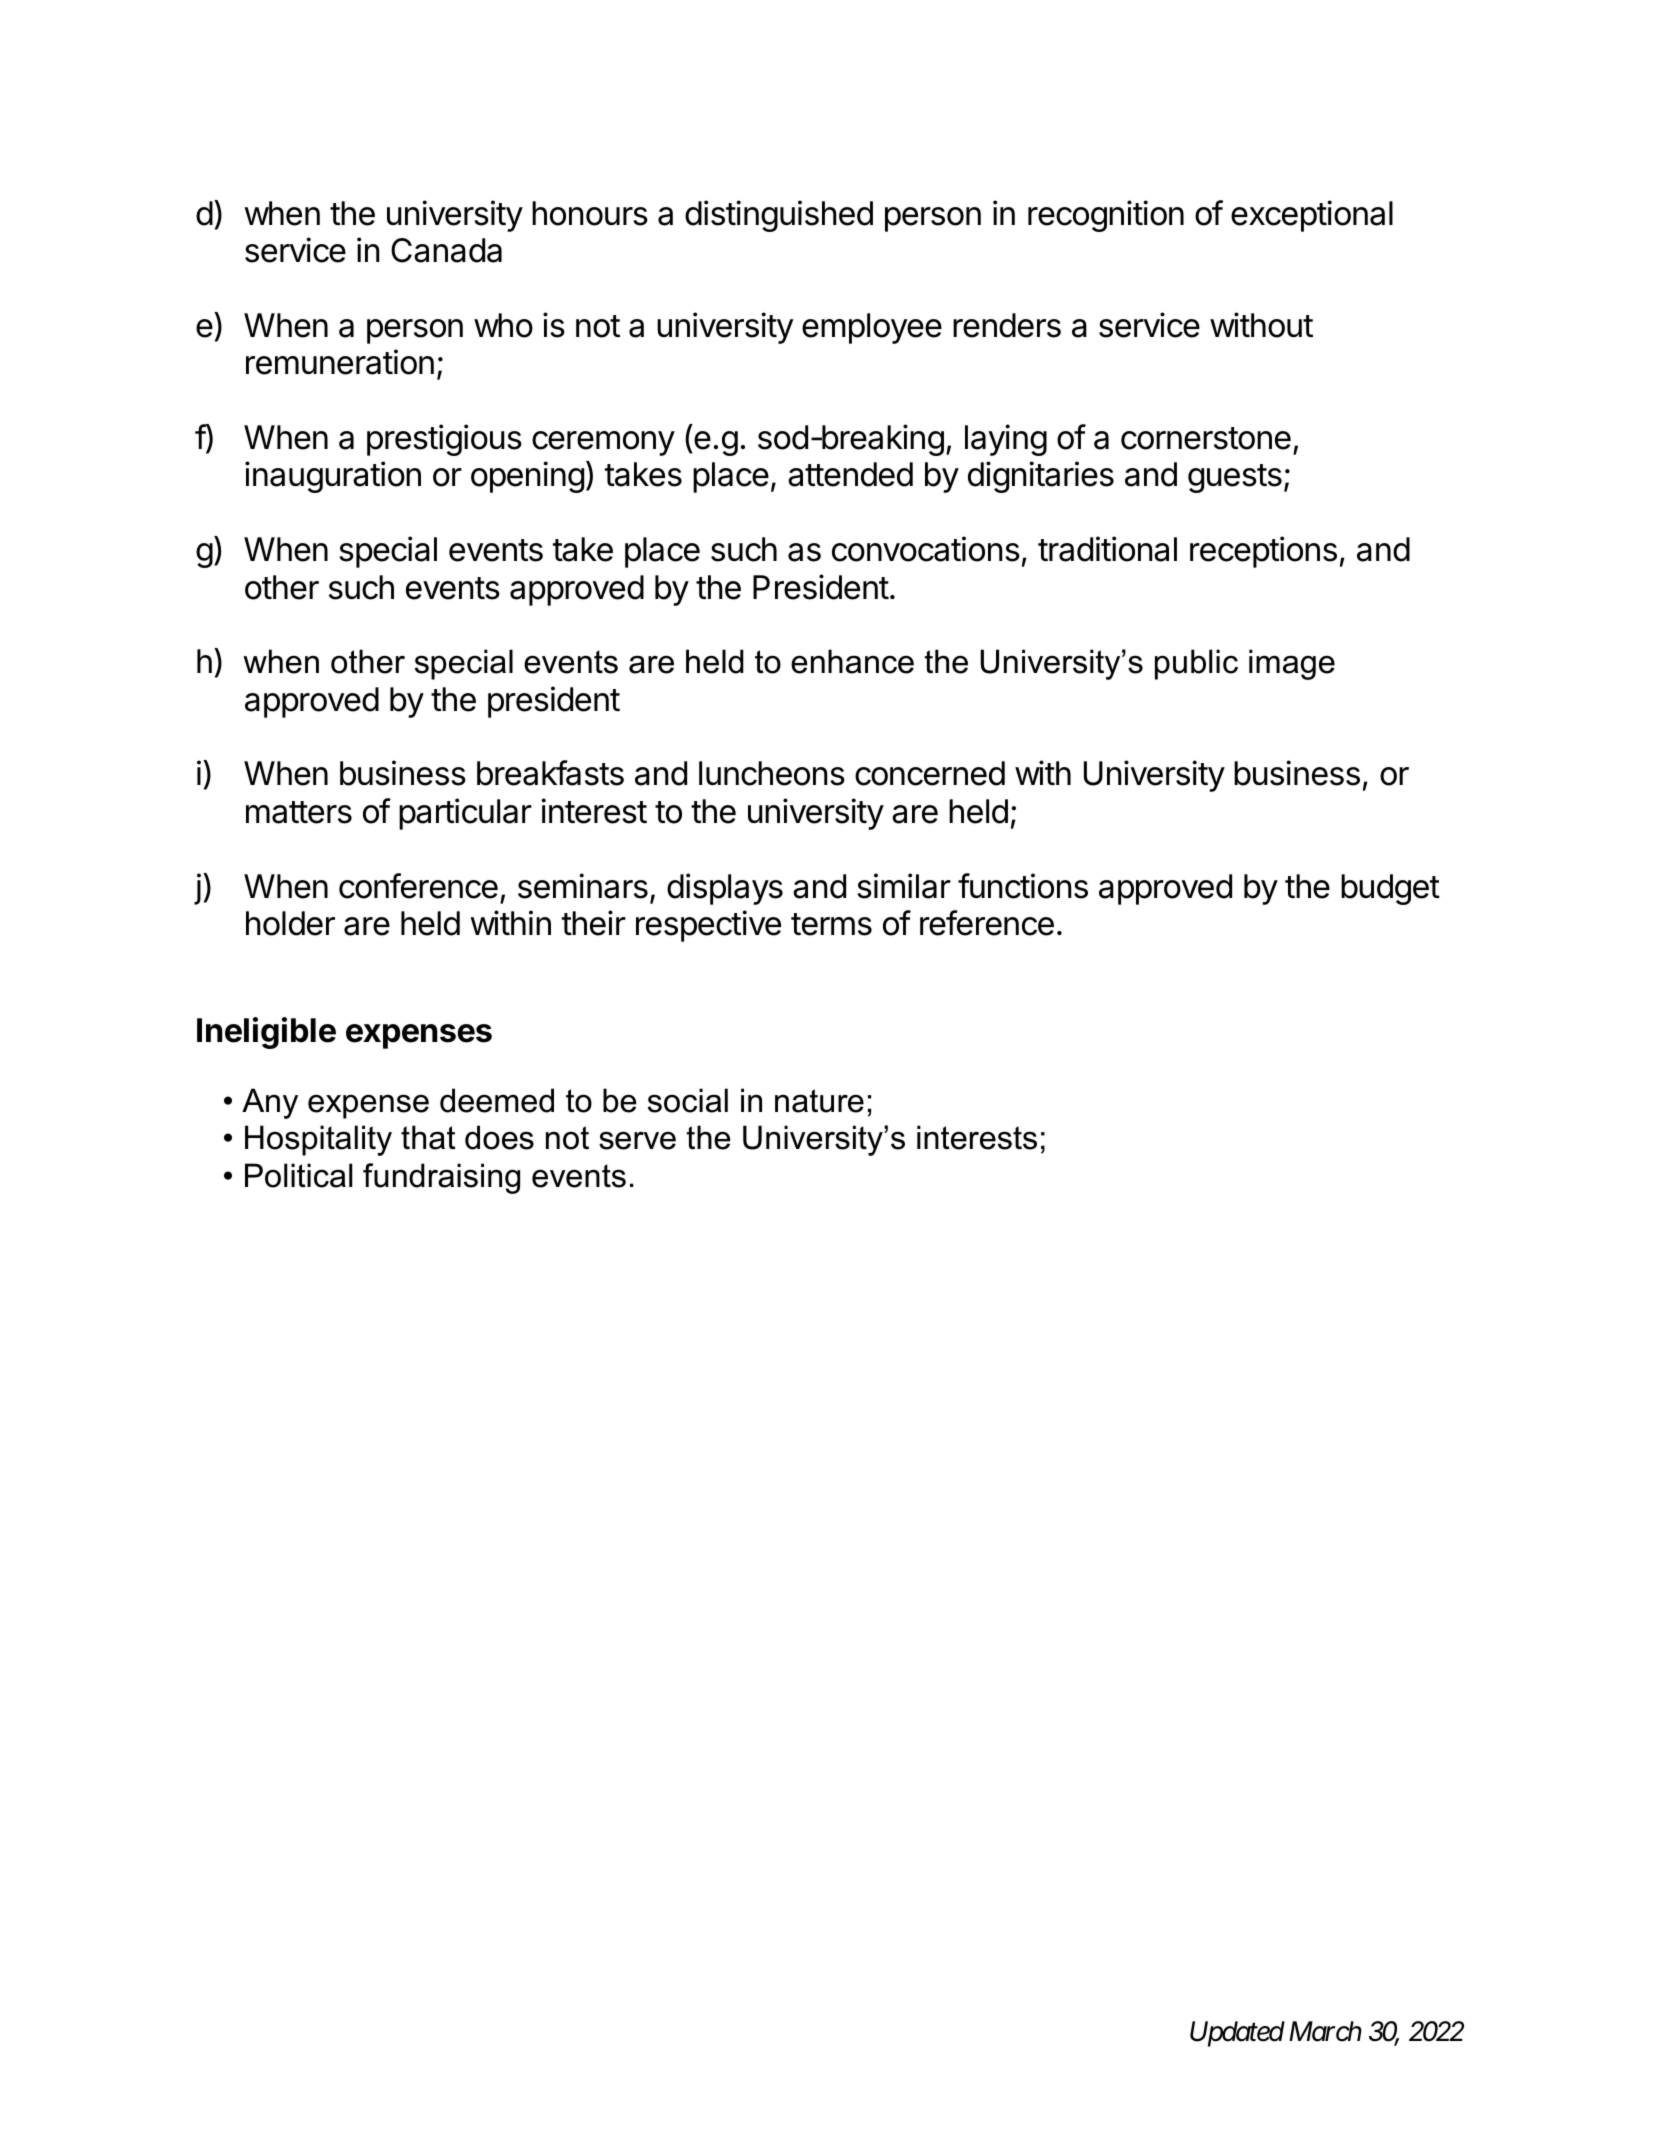 The height and width of the image is (2145, 1657). I want to click on budget, so click(1390, 889).
